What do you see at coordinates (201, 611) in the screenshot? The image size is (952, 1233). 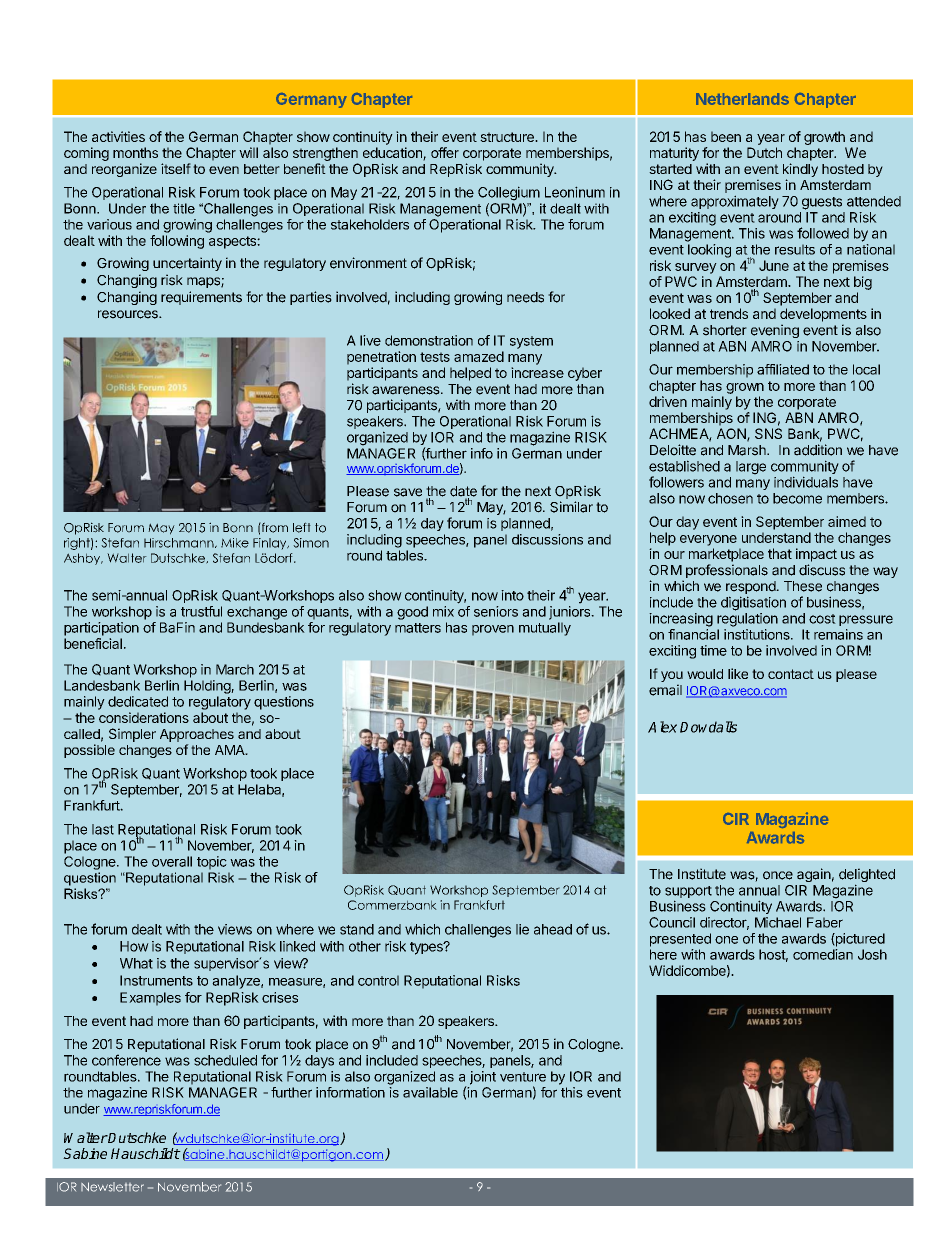 I see `trustful` at bounding box center [201, 611].
